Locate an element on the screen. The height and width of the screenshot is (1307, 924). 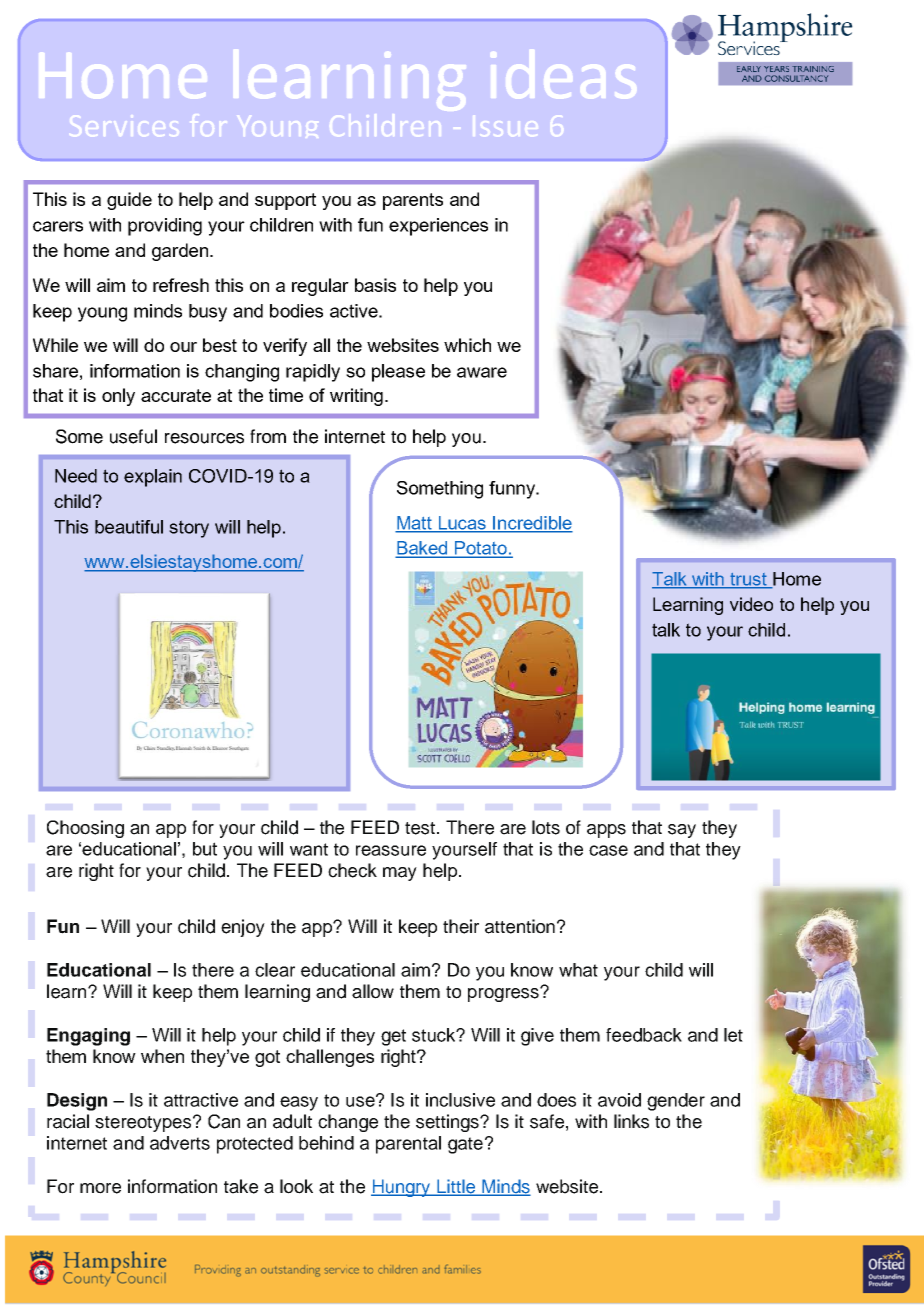
Choosing is located at coordinates (85, 829).
